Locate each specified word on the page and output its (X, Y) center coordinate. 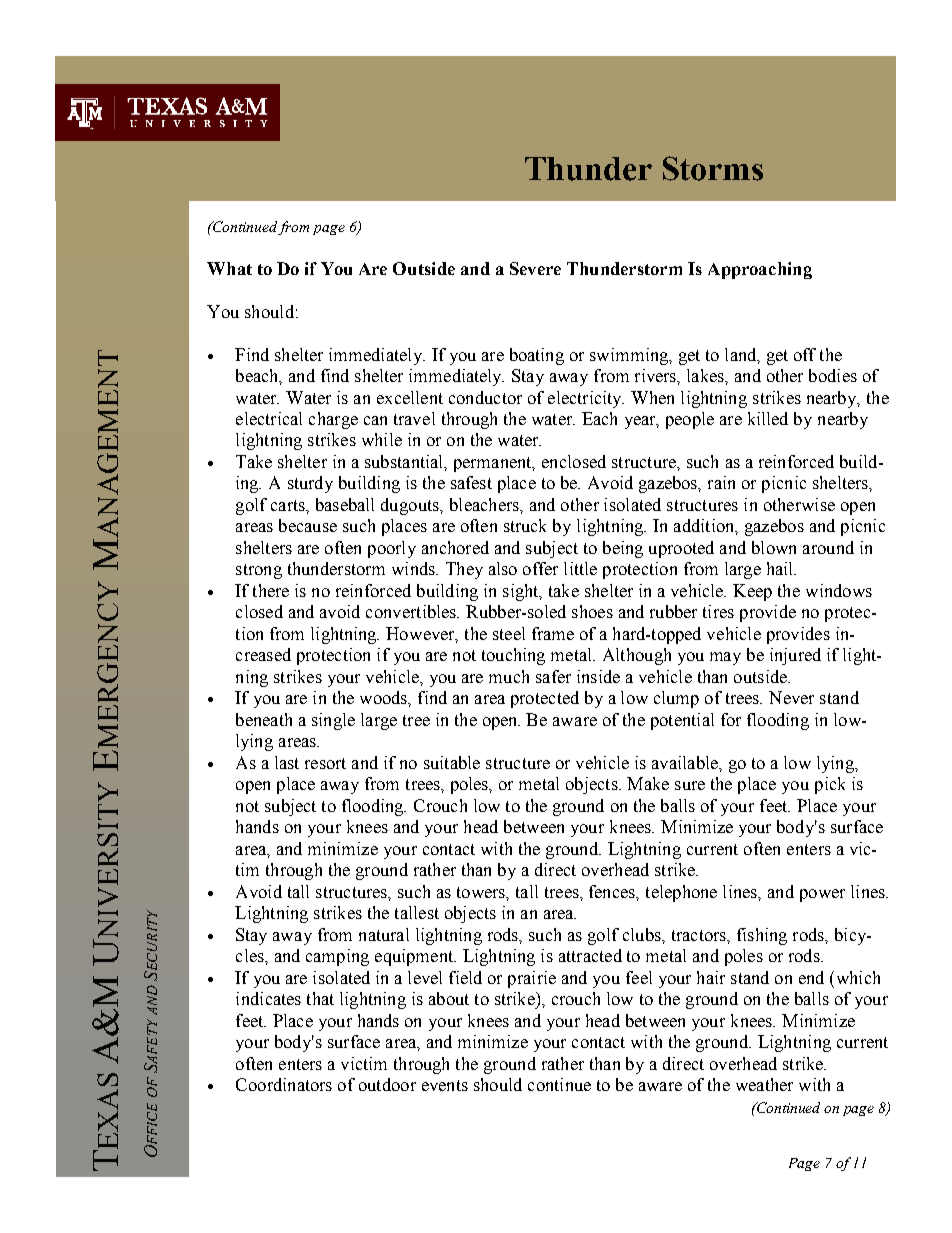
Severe (535, 268)
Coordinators (284, 1084)
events (445, 1085)
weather (764, 1084)
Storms (713, 168)
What (229, 268)
